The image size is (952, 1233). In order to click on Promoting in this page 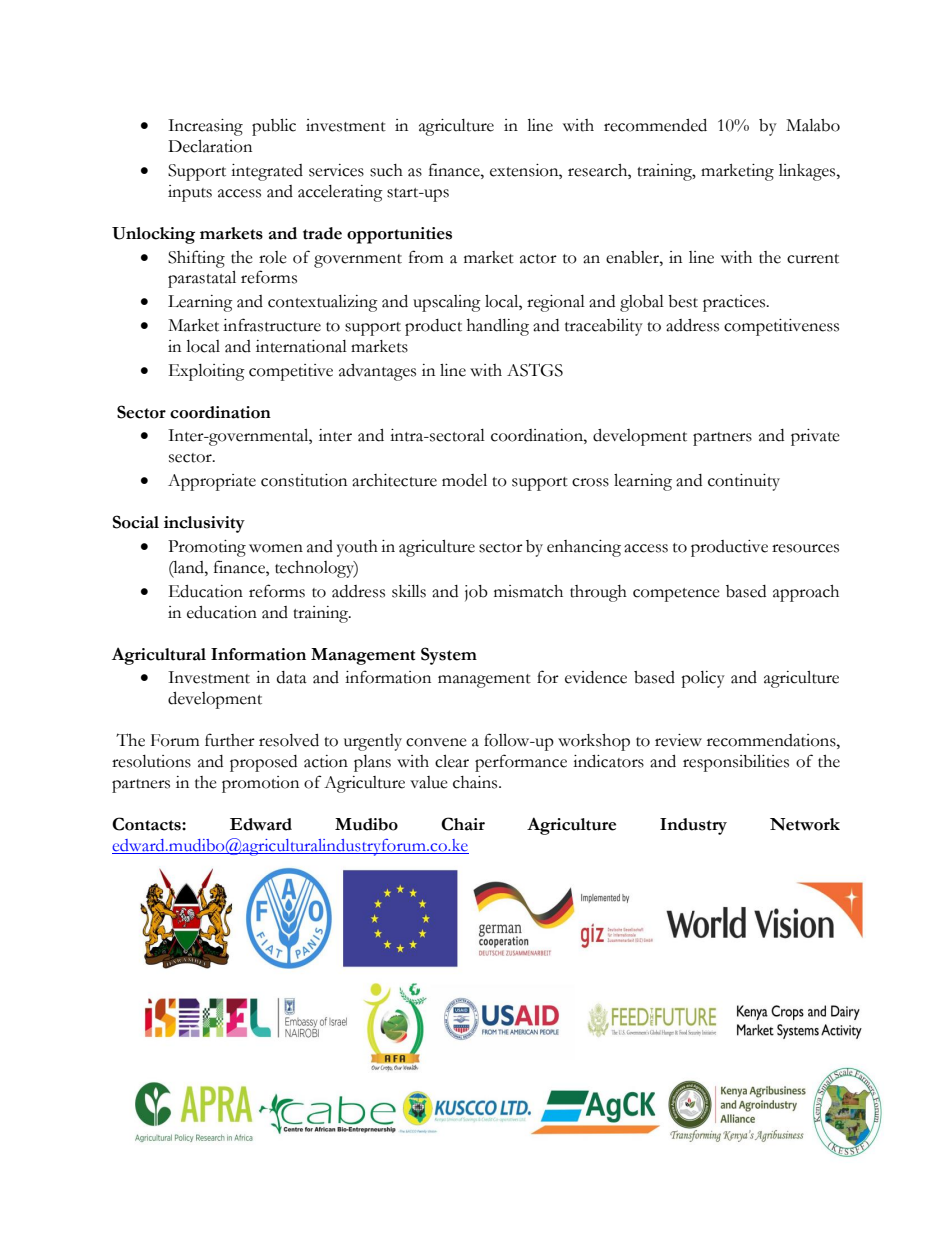, I will do `click(207, 548)`.
